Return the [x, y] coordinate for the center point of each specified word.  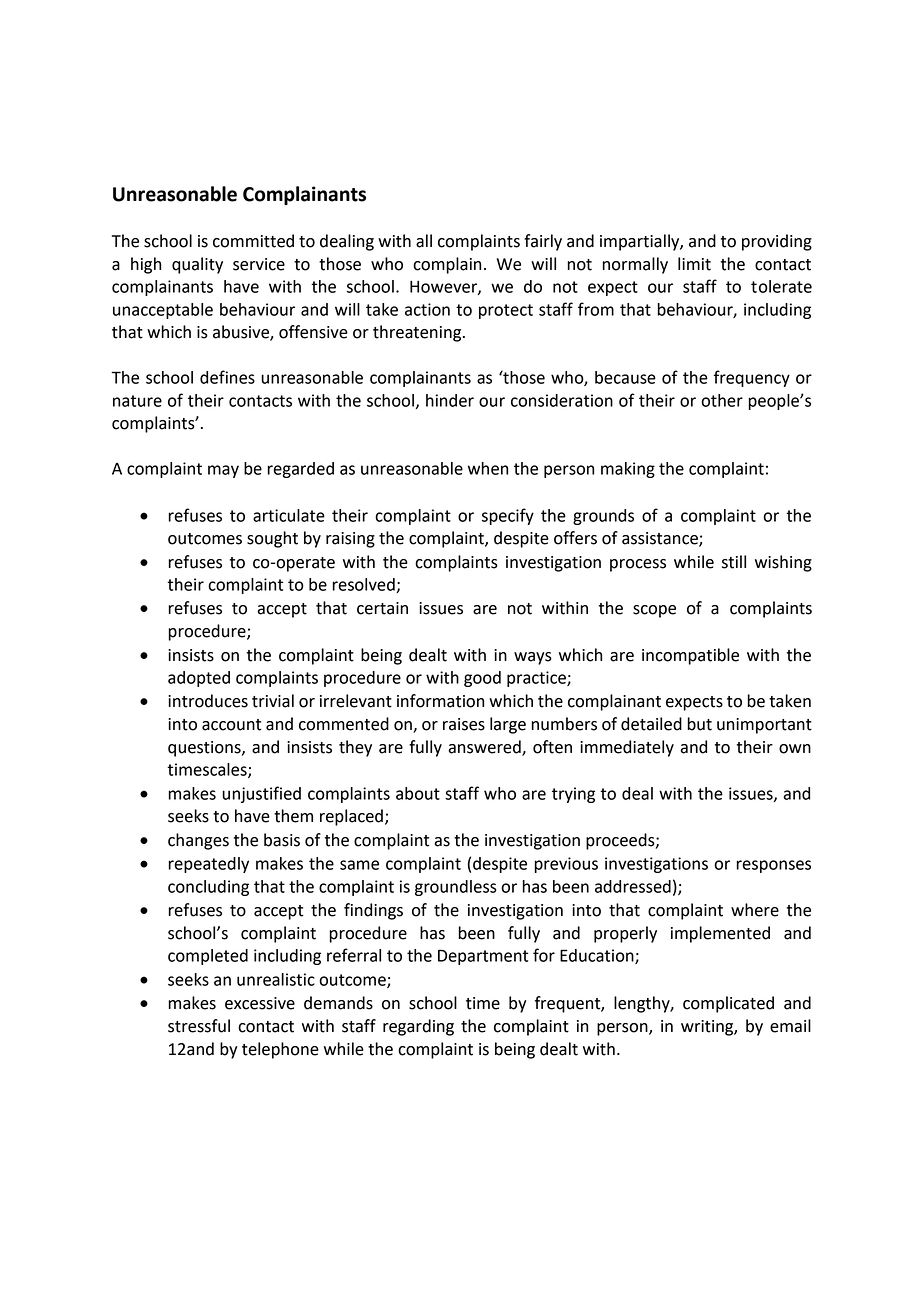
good [482, 679]
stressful [199, 1026]
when [488, 468]
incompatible [690, 656]
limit [694, 264]
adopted [199, 679]
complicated [728, 1004]
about [418, 793]
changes [198, 841]
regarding [418, 1027]
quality [197, 265]
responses [774, 866]
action [427, 309]
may [223, 471]
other [722, 400]
